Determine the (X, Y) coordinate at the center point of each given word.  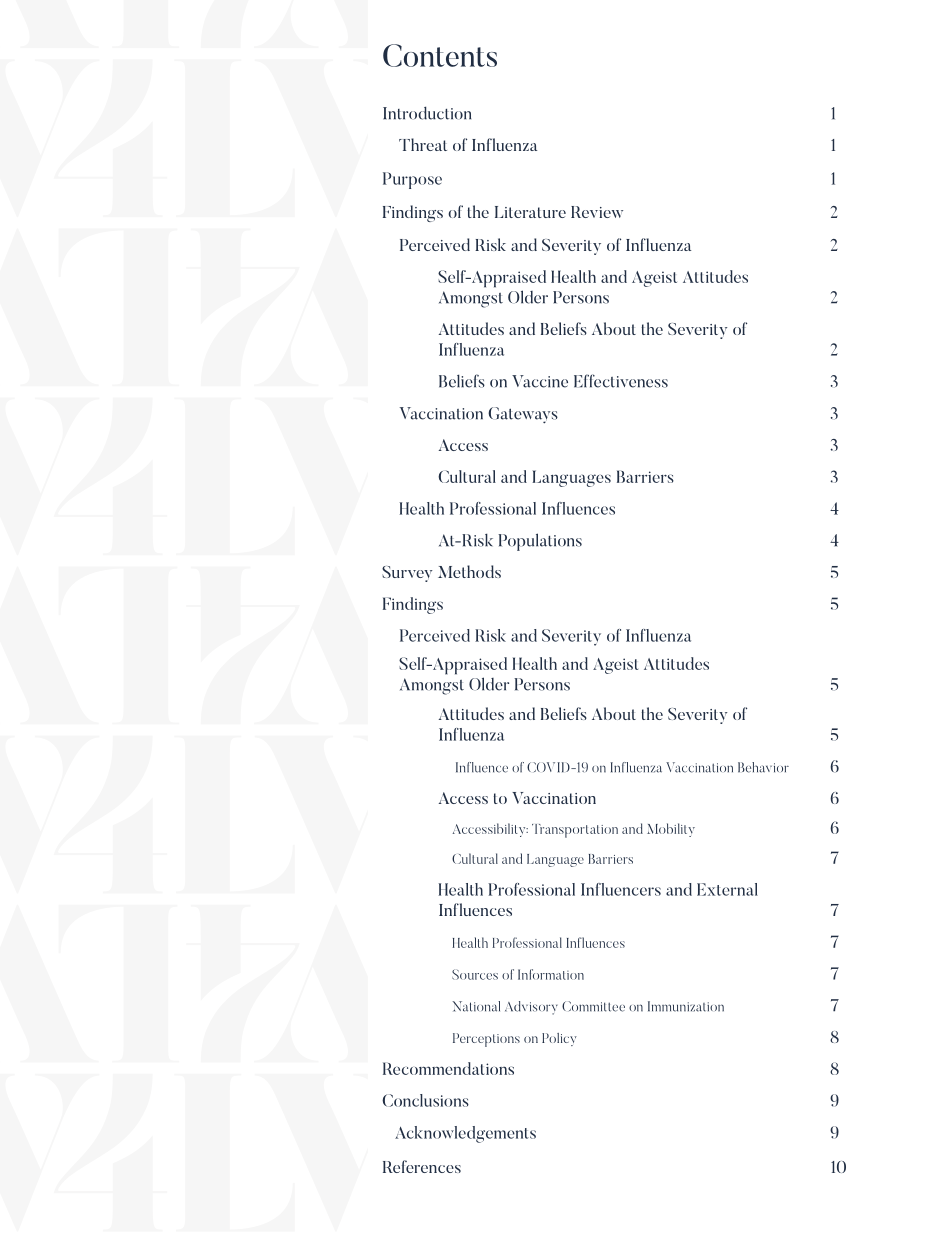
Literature (530, 212)
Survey (407, 574)
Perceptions (486, 1040)
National (476, 1006)
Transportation (575, 831)
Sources (475, 974)
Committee (593, 1006)
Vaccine (540, 381)
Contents (440, 55)
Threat (423, 144)
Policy (559, 1039)
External (727, 889)
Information (551, 974)
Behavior (763, 767)
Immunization (686, 1006)
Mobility (671, 830)
